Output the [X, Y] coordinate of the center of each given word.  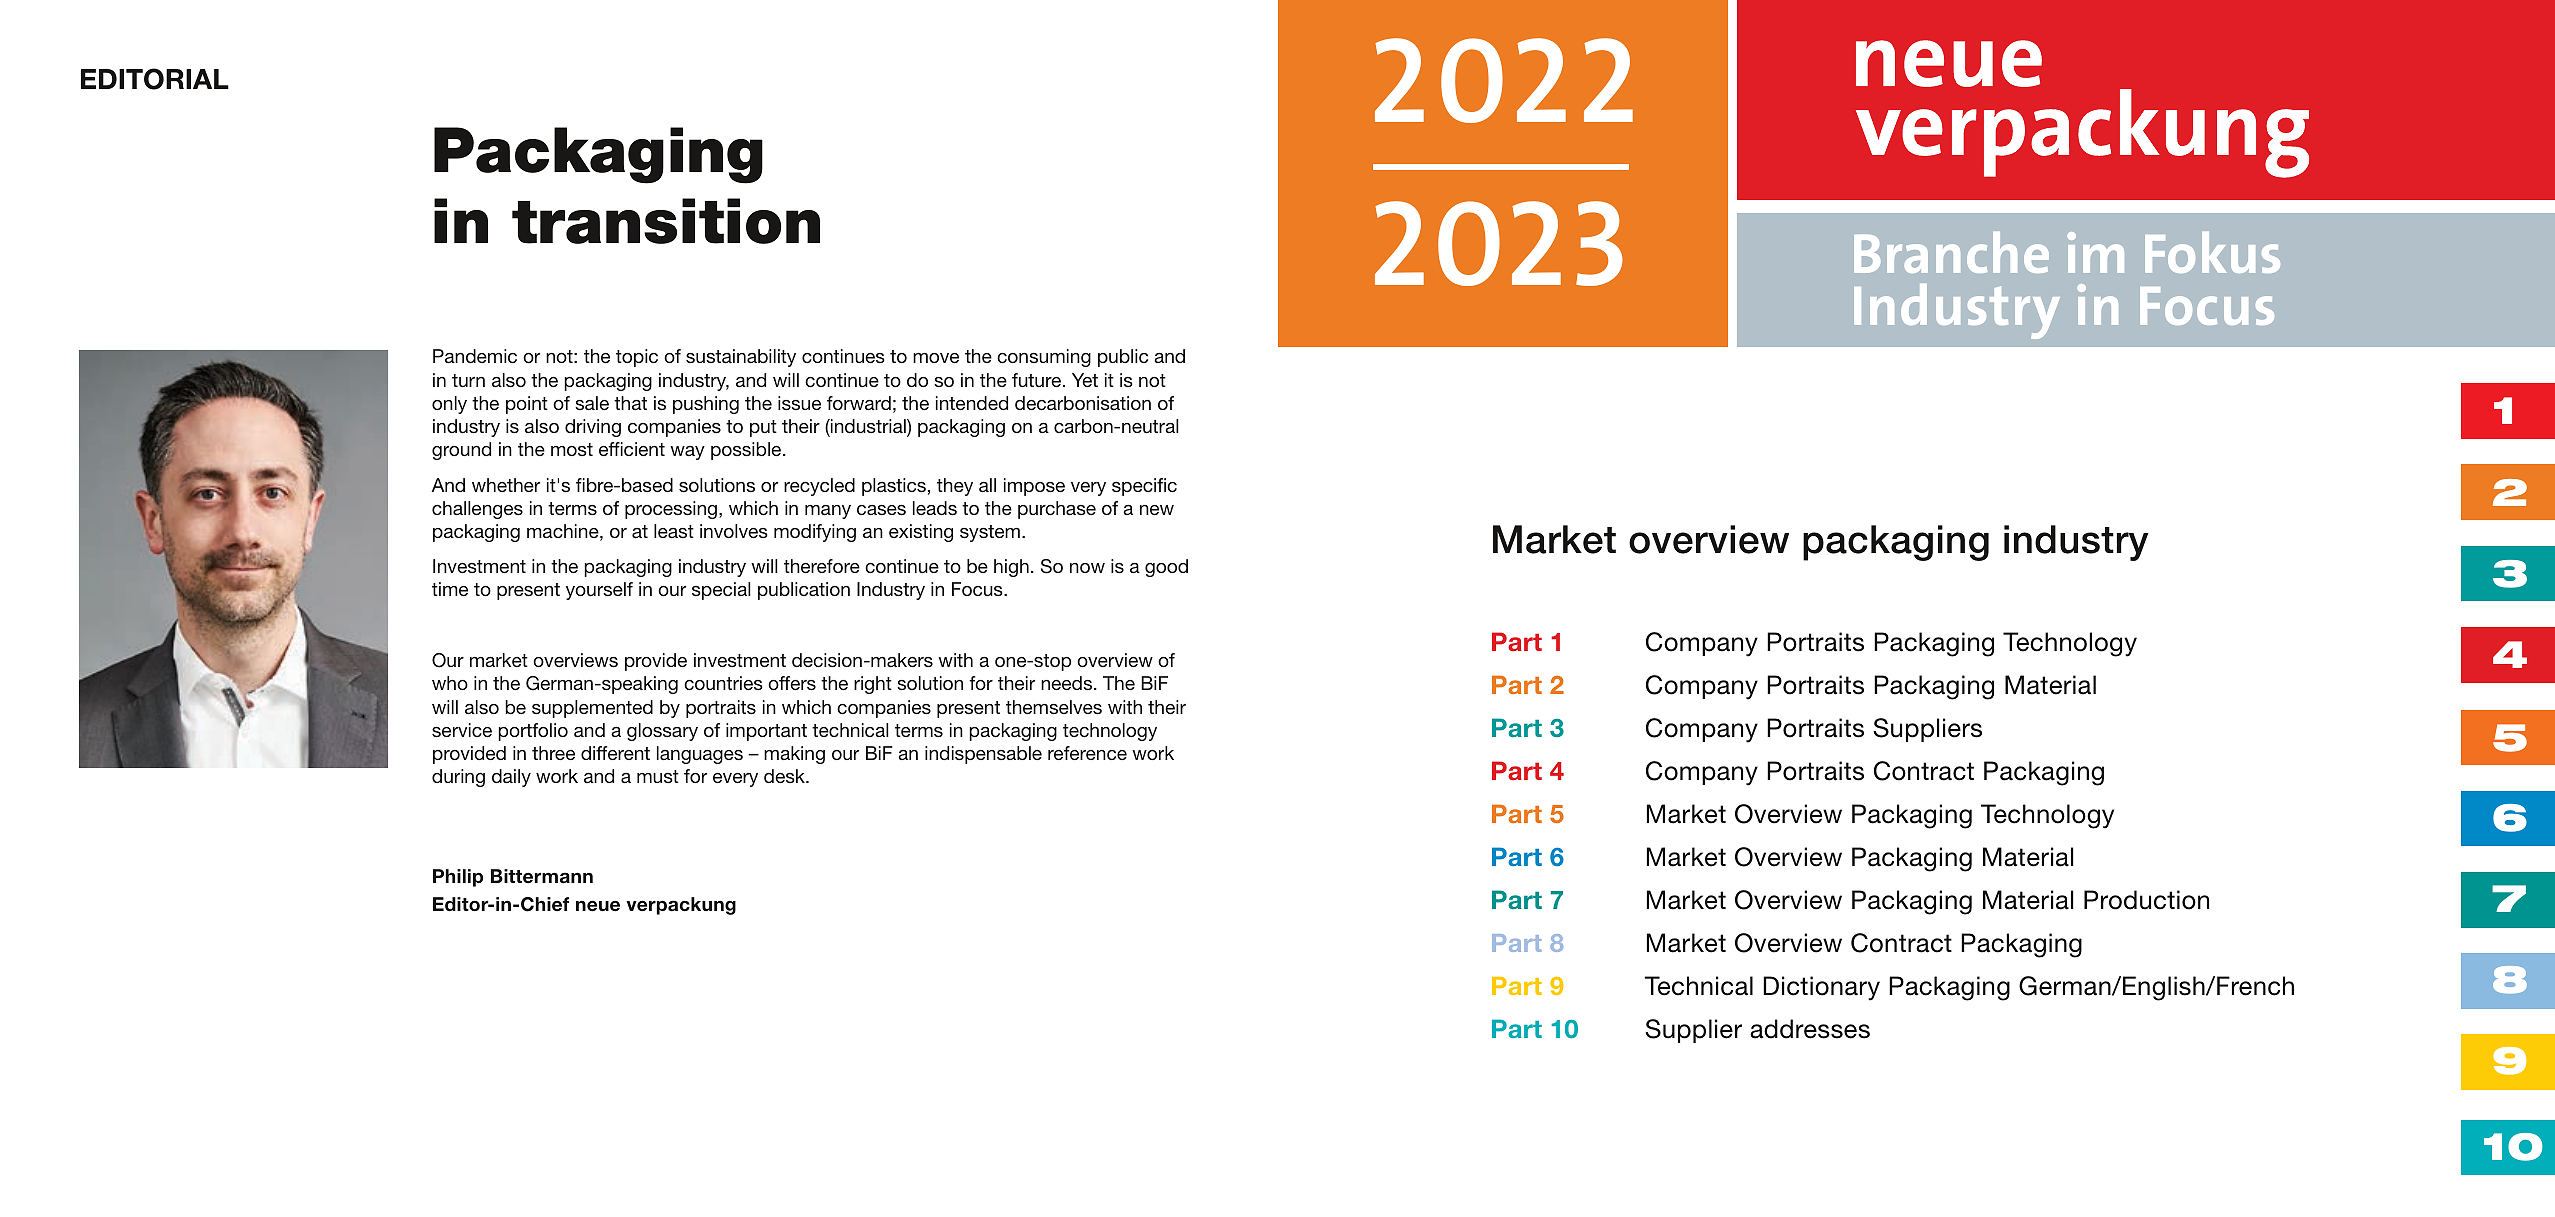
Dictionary [1821, 988]
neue [598, 906]
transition [666, 221]
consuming [1044, 358]
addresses [1810, 1029]
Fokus [2212, 252]
